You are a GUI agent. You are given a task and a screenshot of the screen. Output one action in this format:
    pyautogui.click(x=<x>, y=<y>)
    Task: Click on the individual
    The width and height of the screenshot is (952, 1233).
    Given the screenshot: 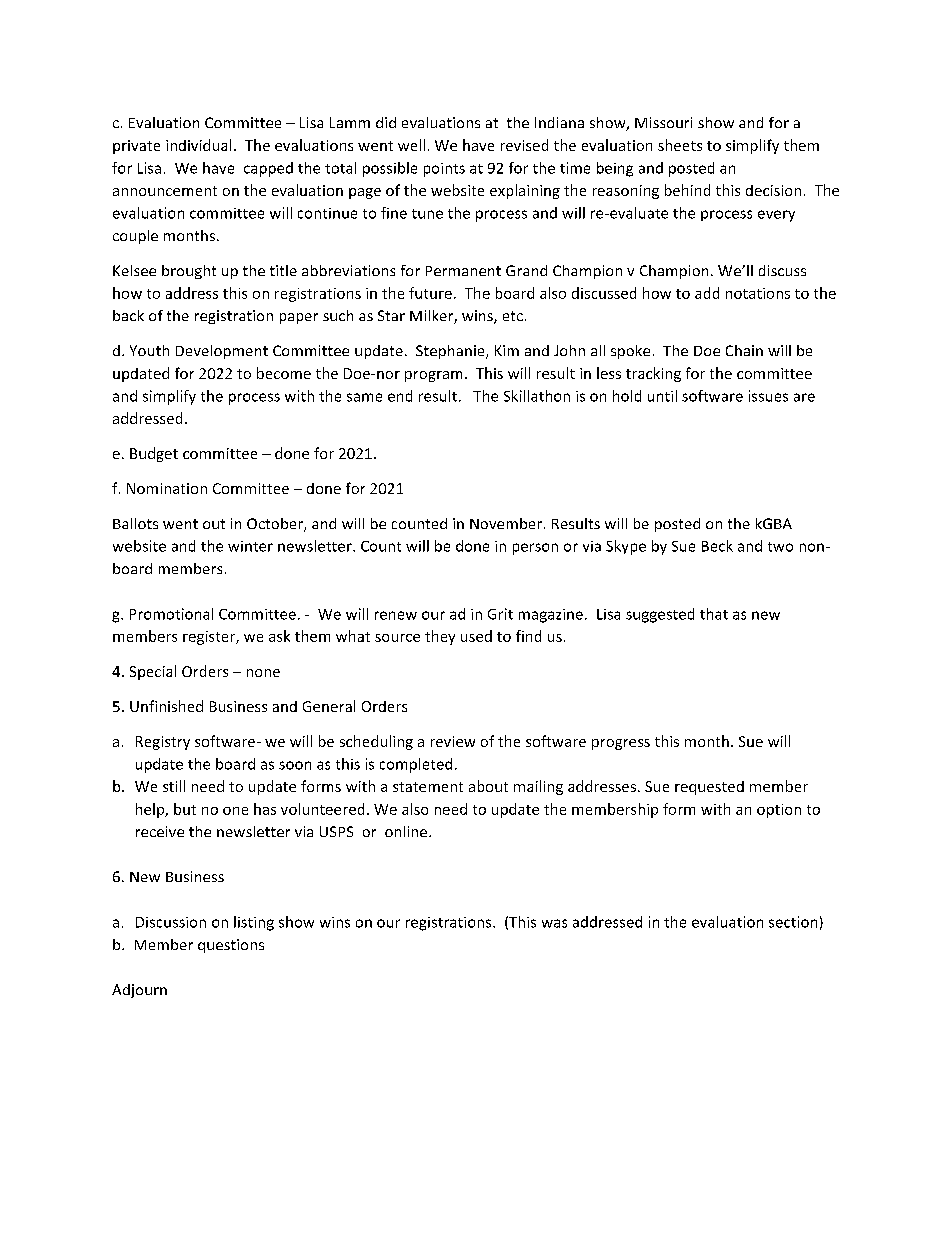 What is the action you would take?
    pyautogui.click(x=198, y=145)
